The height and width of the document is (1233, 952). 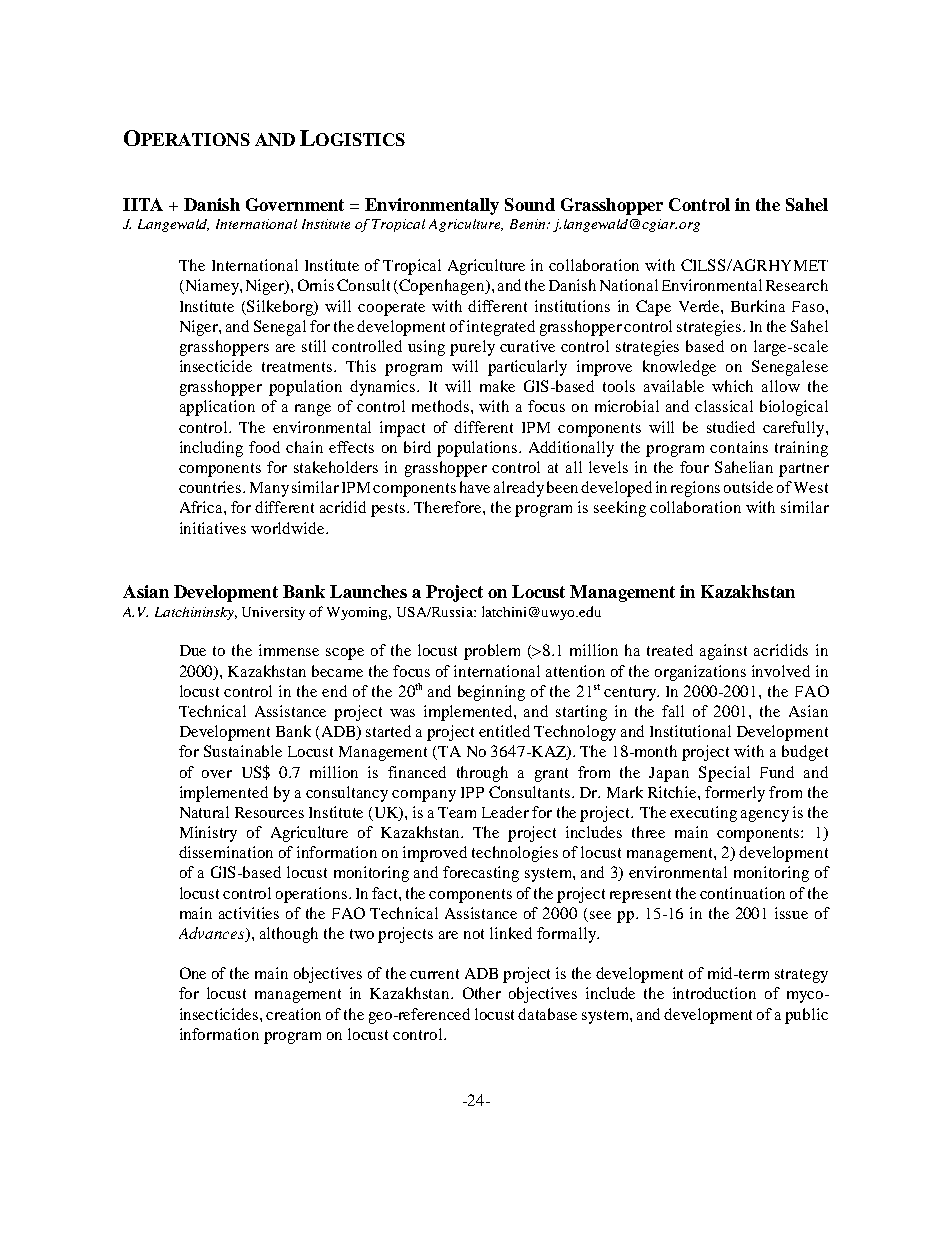 I want to click on Resources, so click(x=269, y=812).
